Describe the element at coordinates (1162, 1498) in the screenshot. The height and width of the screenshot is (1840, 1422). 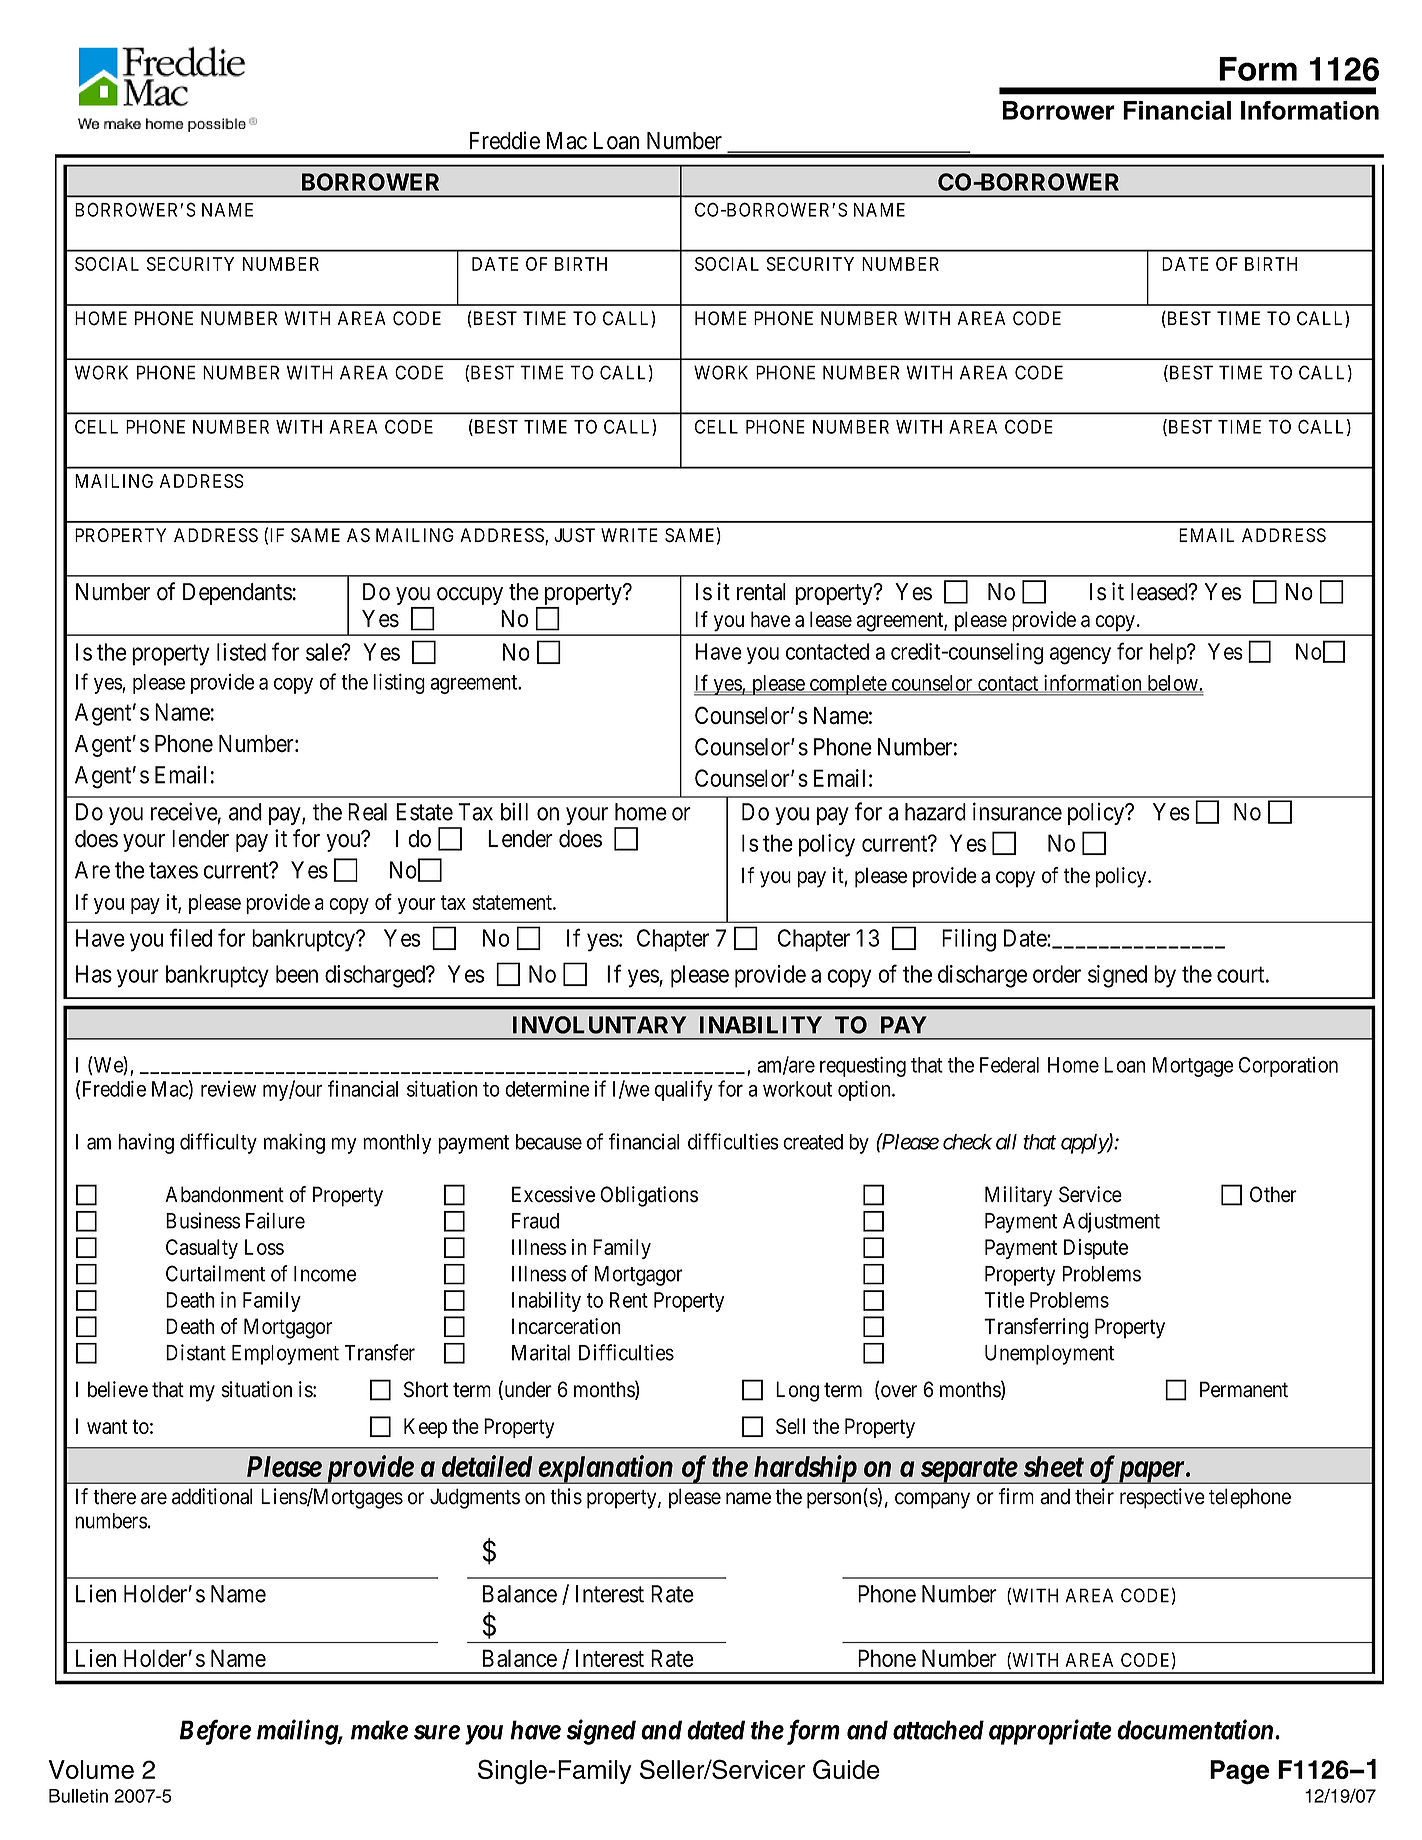
I see `respective` at that location.
